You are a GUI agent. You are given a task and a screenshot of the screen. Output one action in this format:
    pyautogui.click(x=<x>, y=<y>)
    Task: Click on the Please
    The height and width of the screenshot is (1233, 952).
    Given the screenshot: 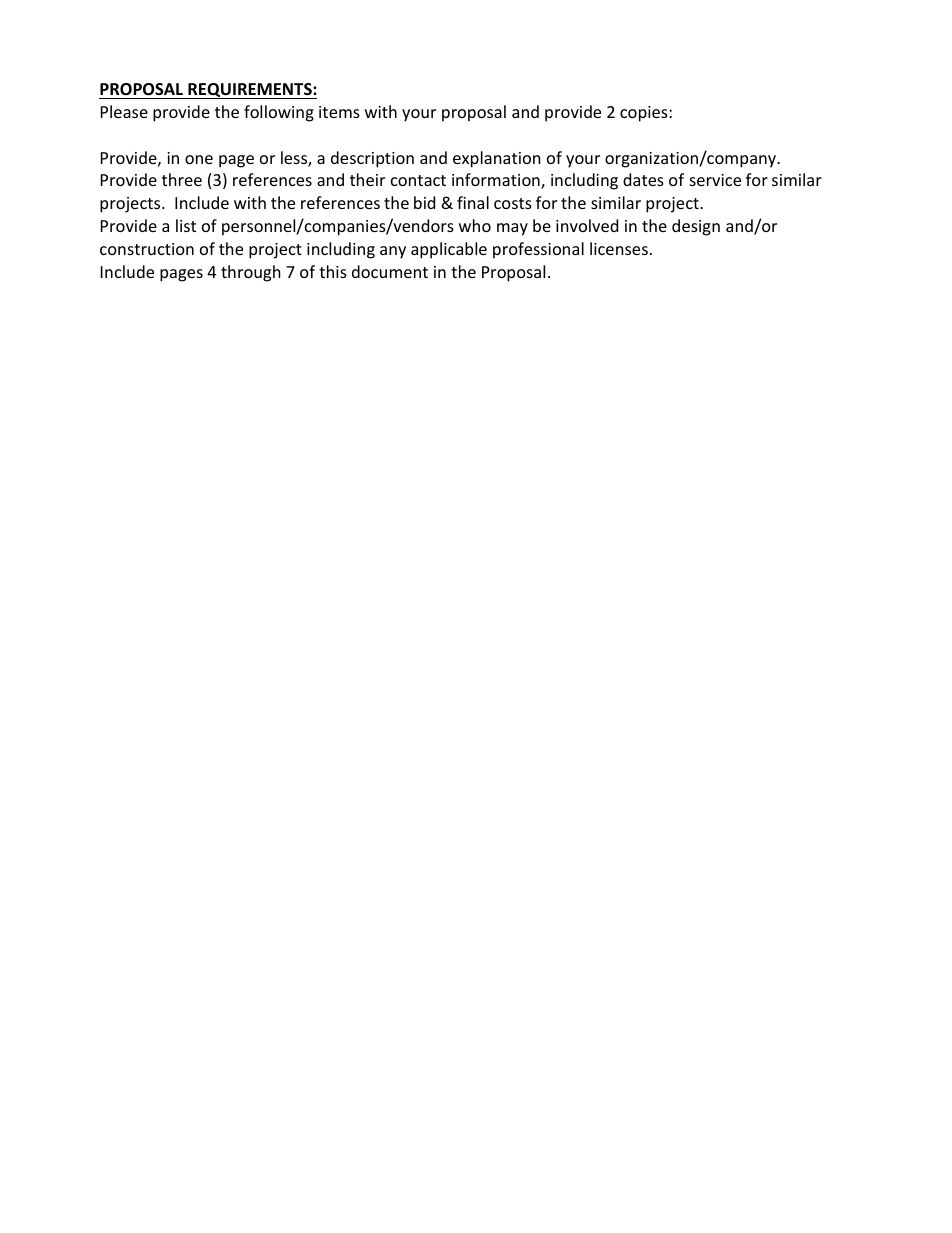 What is the action you would take?
    pyautogui.click(x=124, y=111)
